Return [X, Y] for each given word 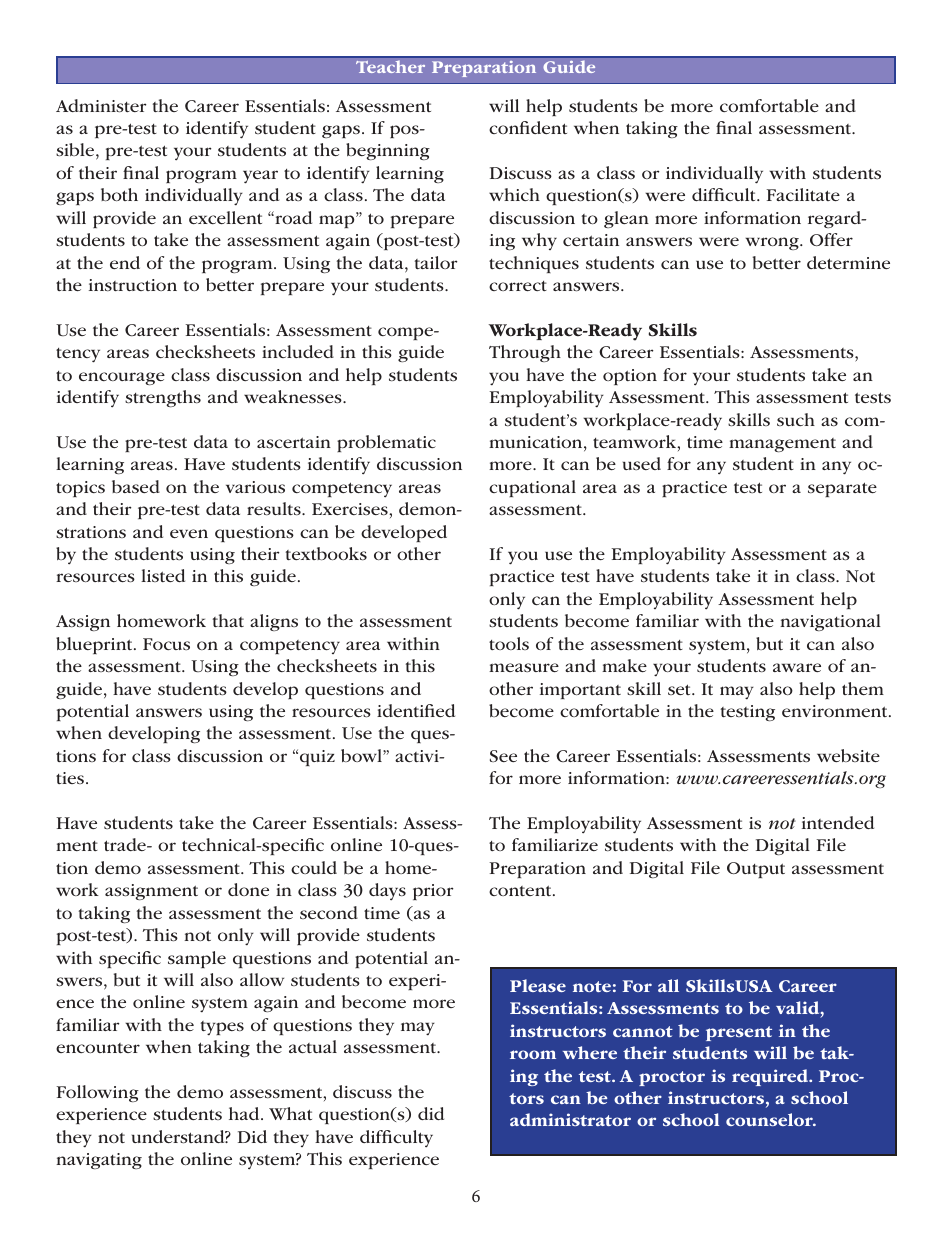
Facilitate [803, 194]
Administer [101, 105]
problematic [386, 443]
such [796, 419]
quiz [317, 758]
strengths [163, 398]
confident [528, 127]
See [503, 756]
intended [838, 822]
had [245, 1113]
